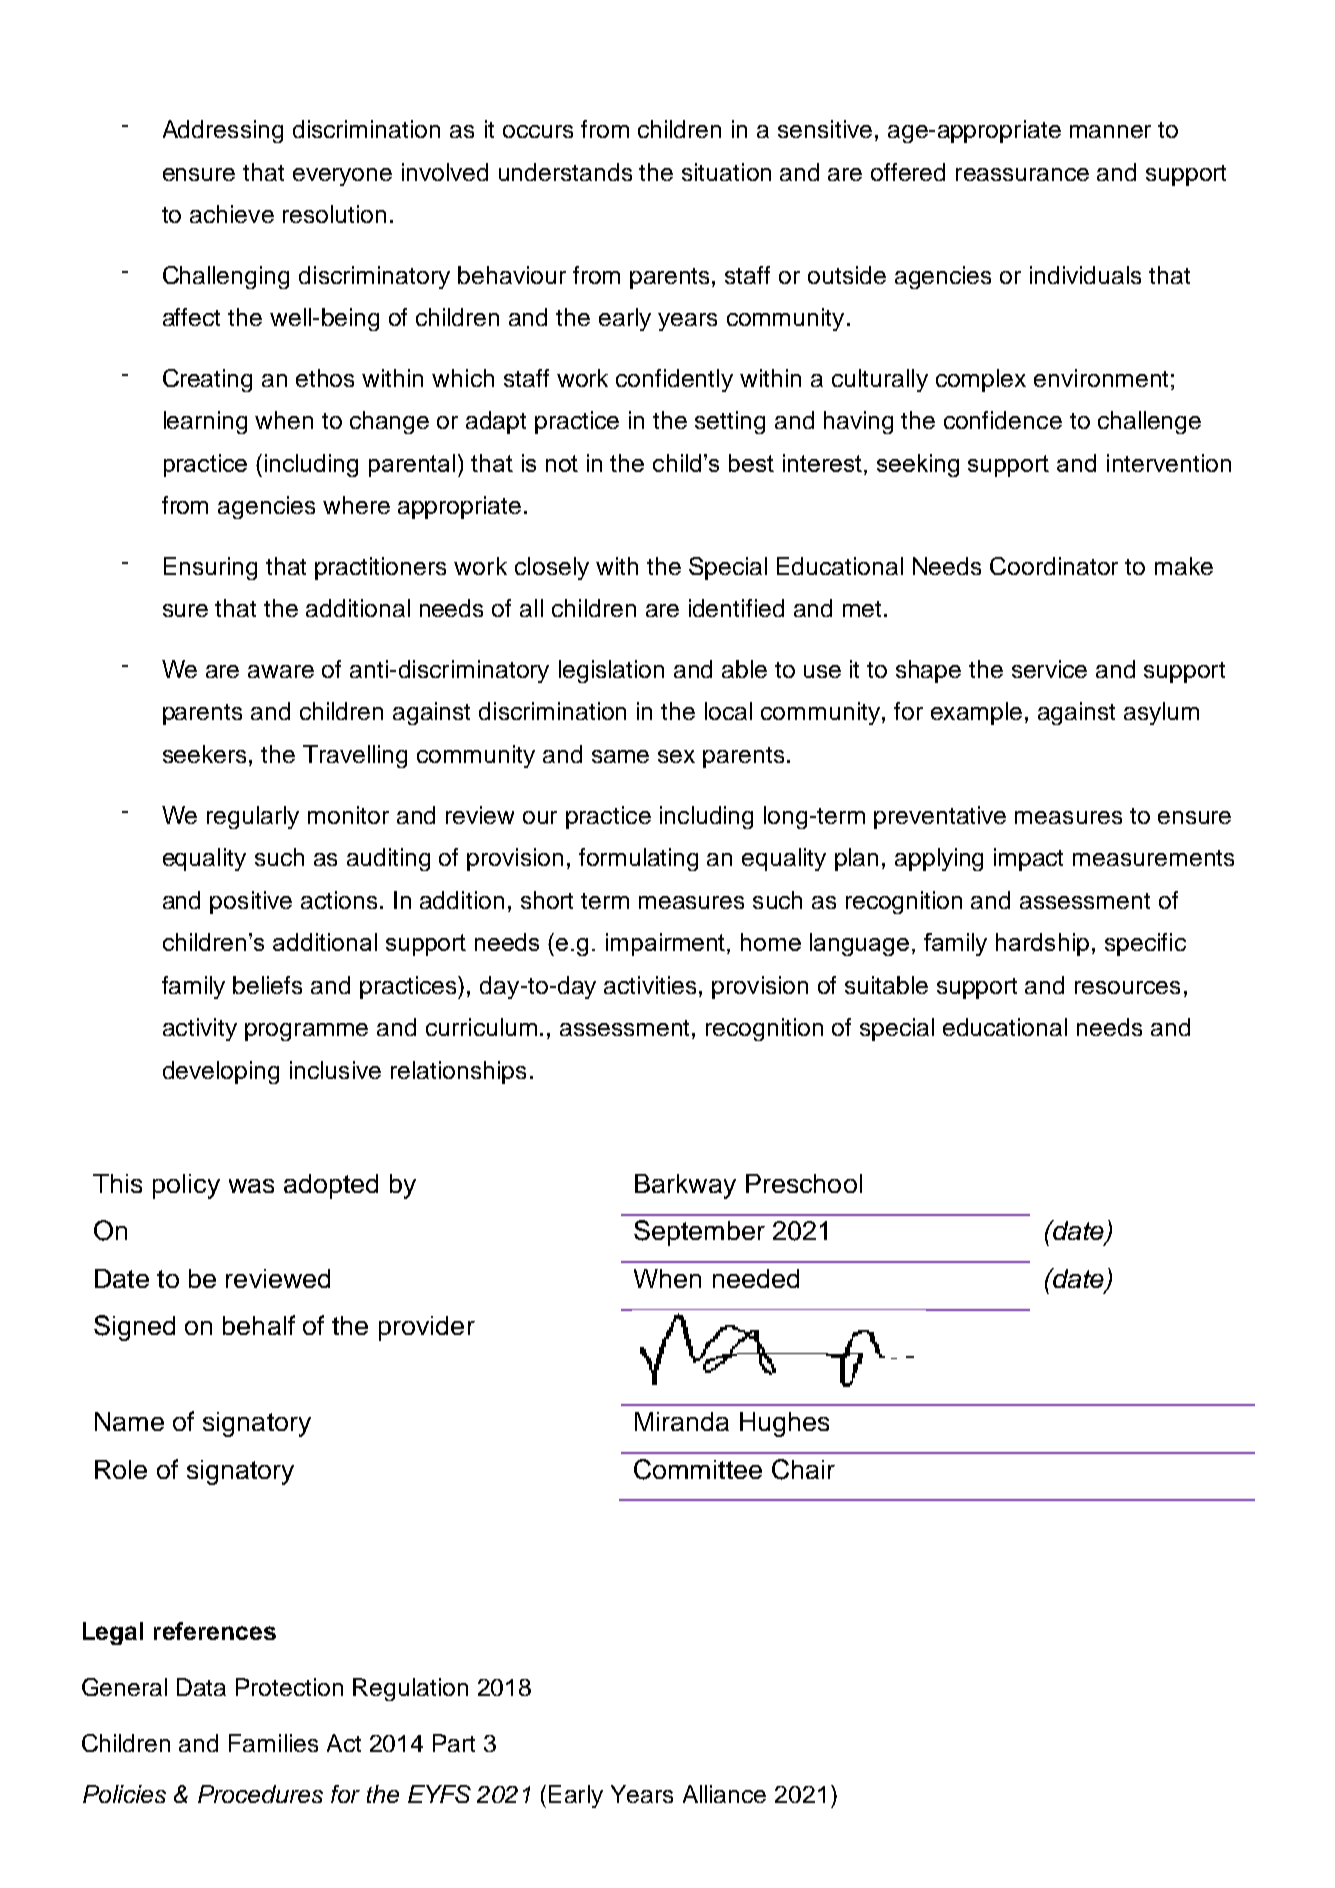 This page has width=1335, height=1888. I want to click on situation, so click(726, 172).
